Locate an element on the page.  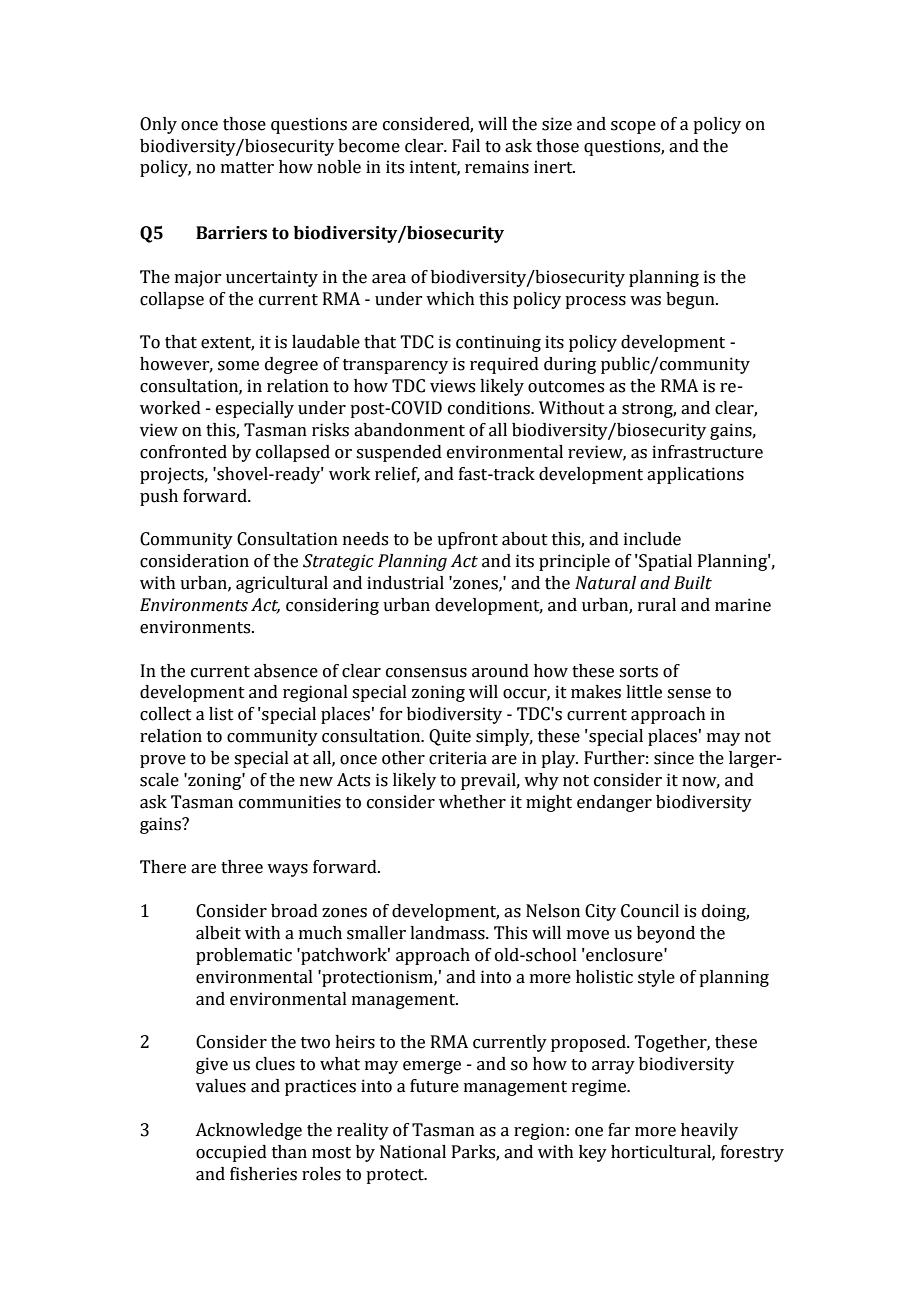
absence is located at coordinates (286, 671).
